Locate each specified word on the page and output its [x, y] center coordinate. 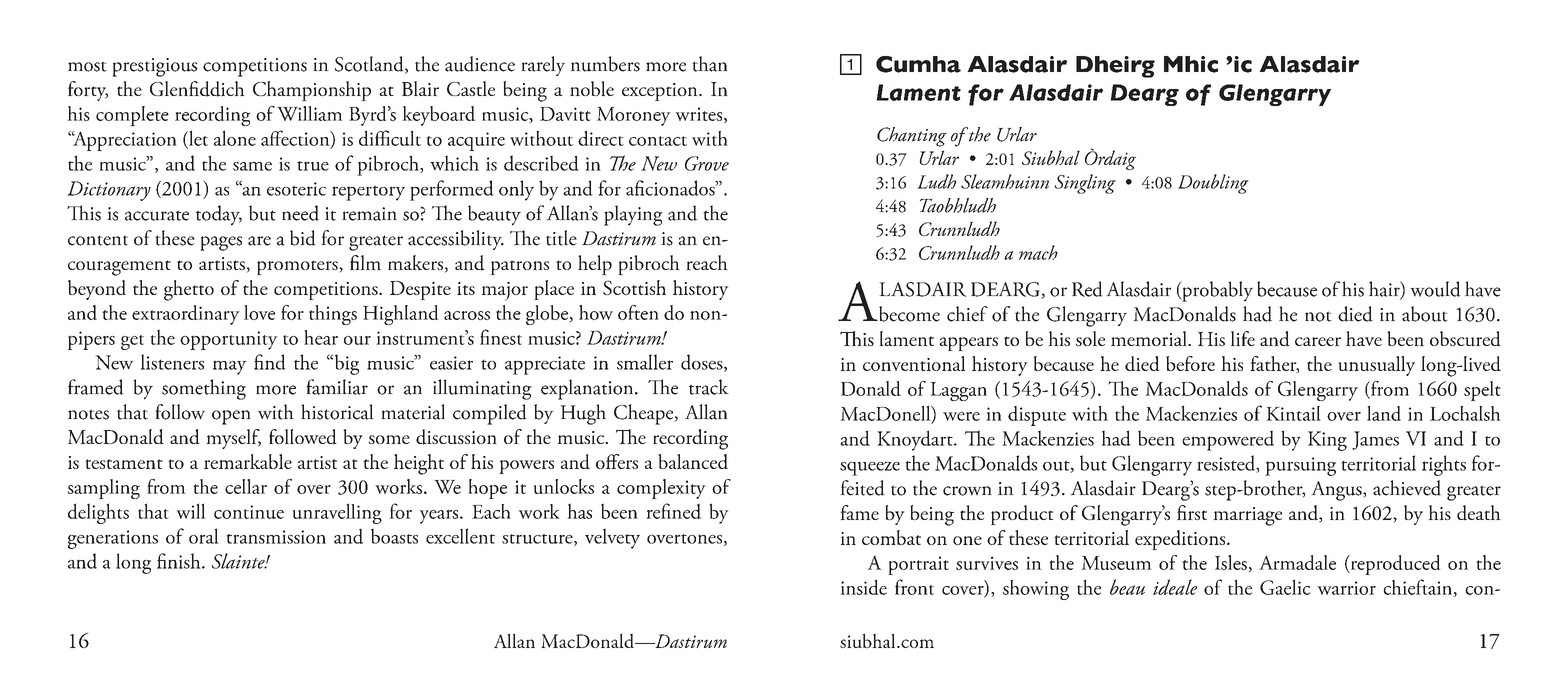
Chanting [912, 137]
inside [863, 587]
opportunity [229, 340]
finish [180, 561]
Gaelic [1285, 587]
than [710, 64]
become [908, 314]
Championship [312, 91]
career [1318, 341]
